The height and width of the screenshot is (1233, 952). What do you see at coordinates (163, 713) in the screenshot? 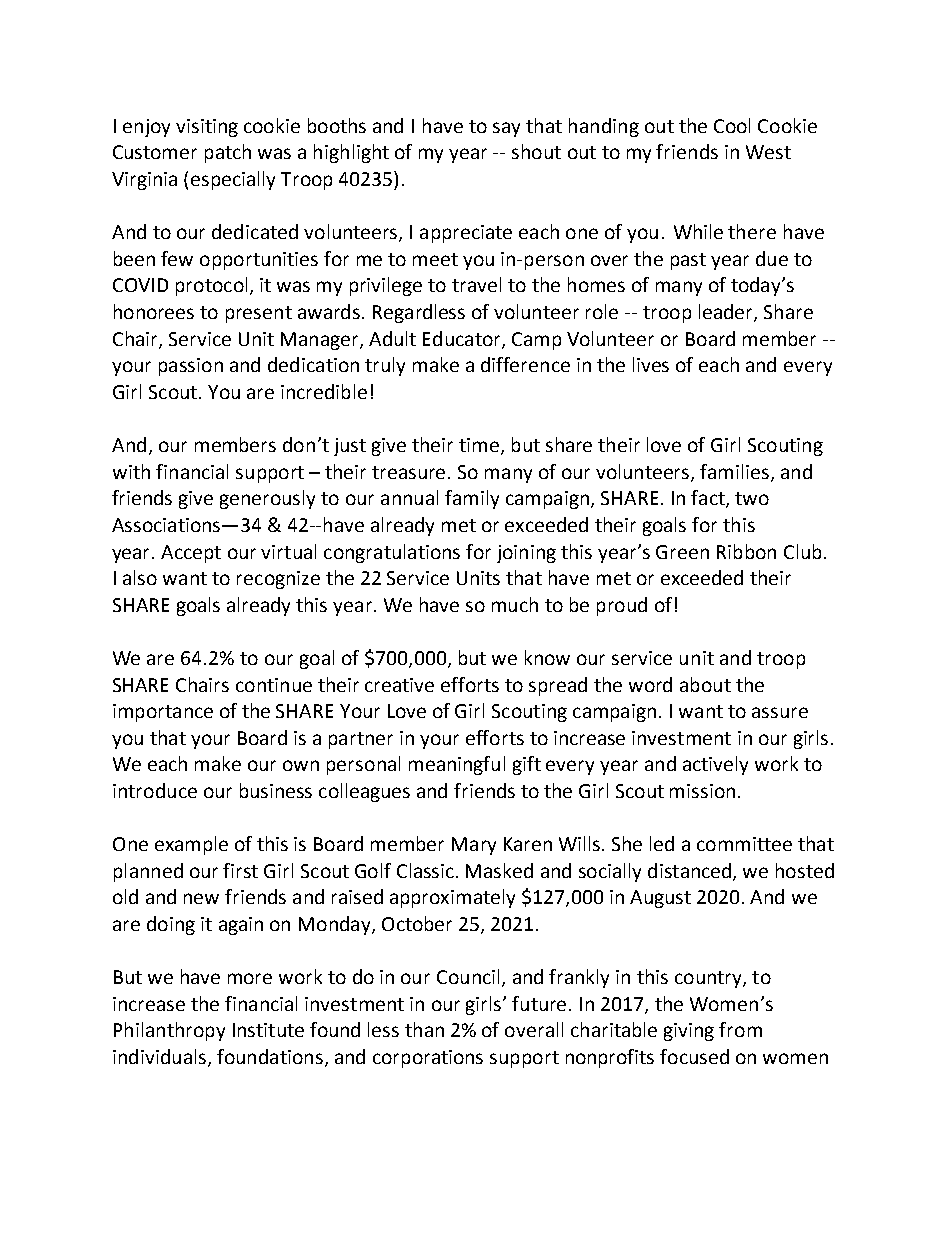
I see `importance` at bounding box center [163, 713].
